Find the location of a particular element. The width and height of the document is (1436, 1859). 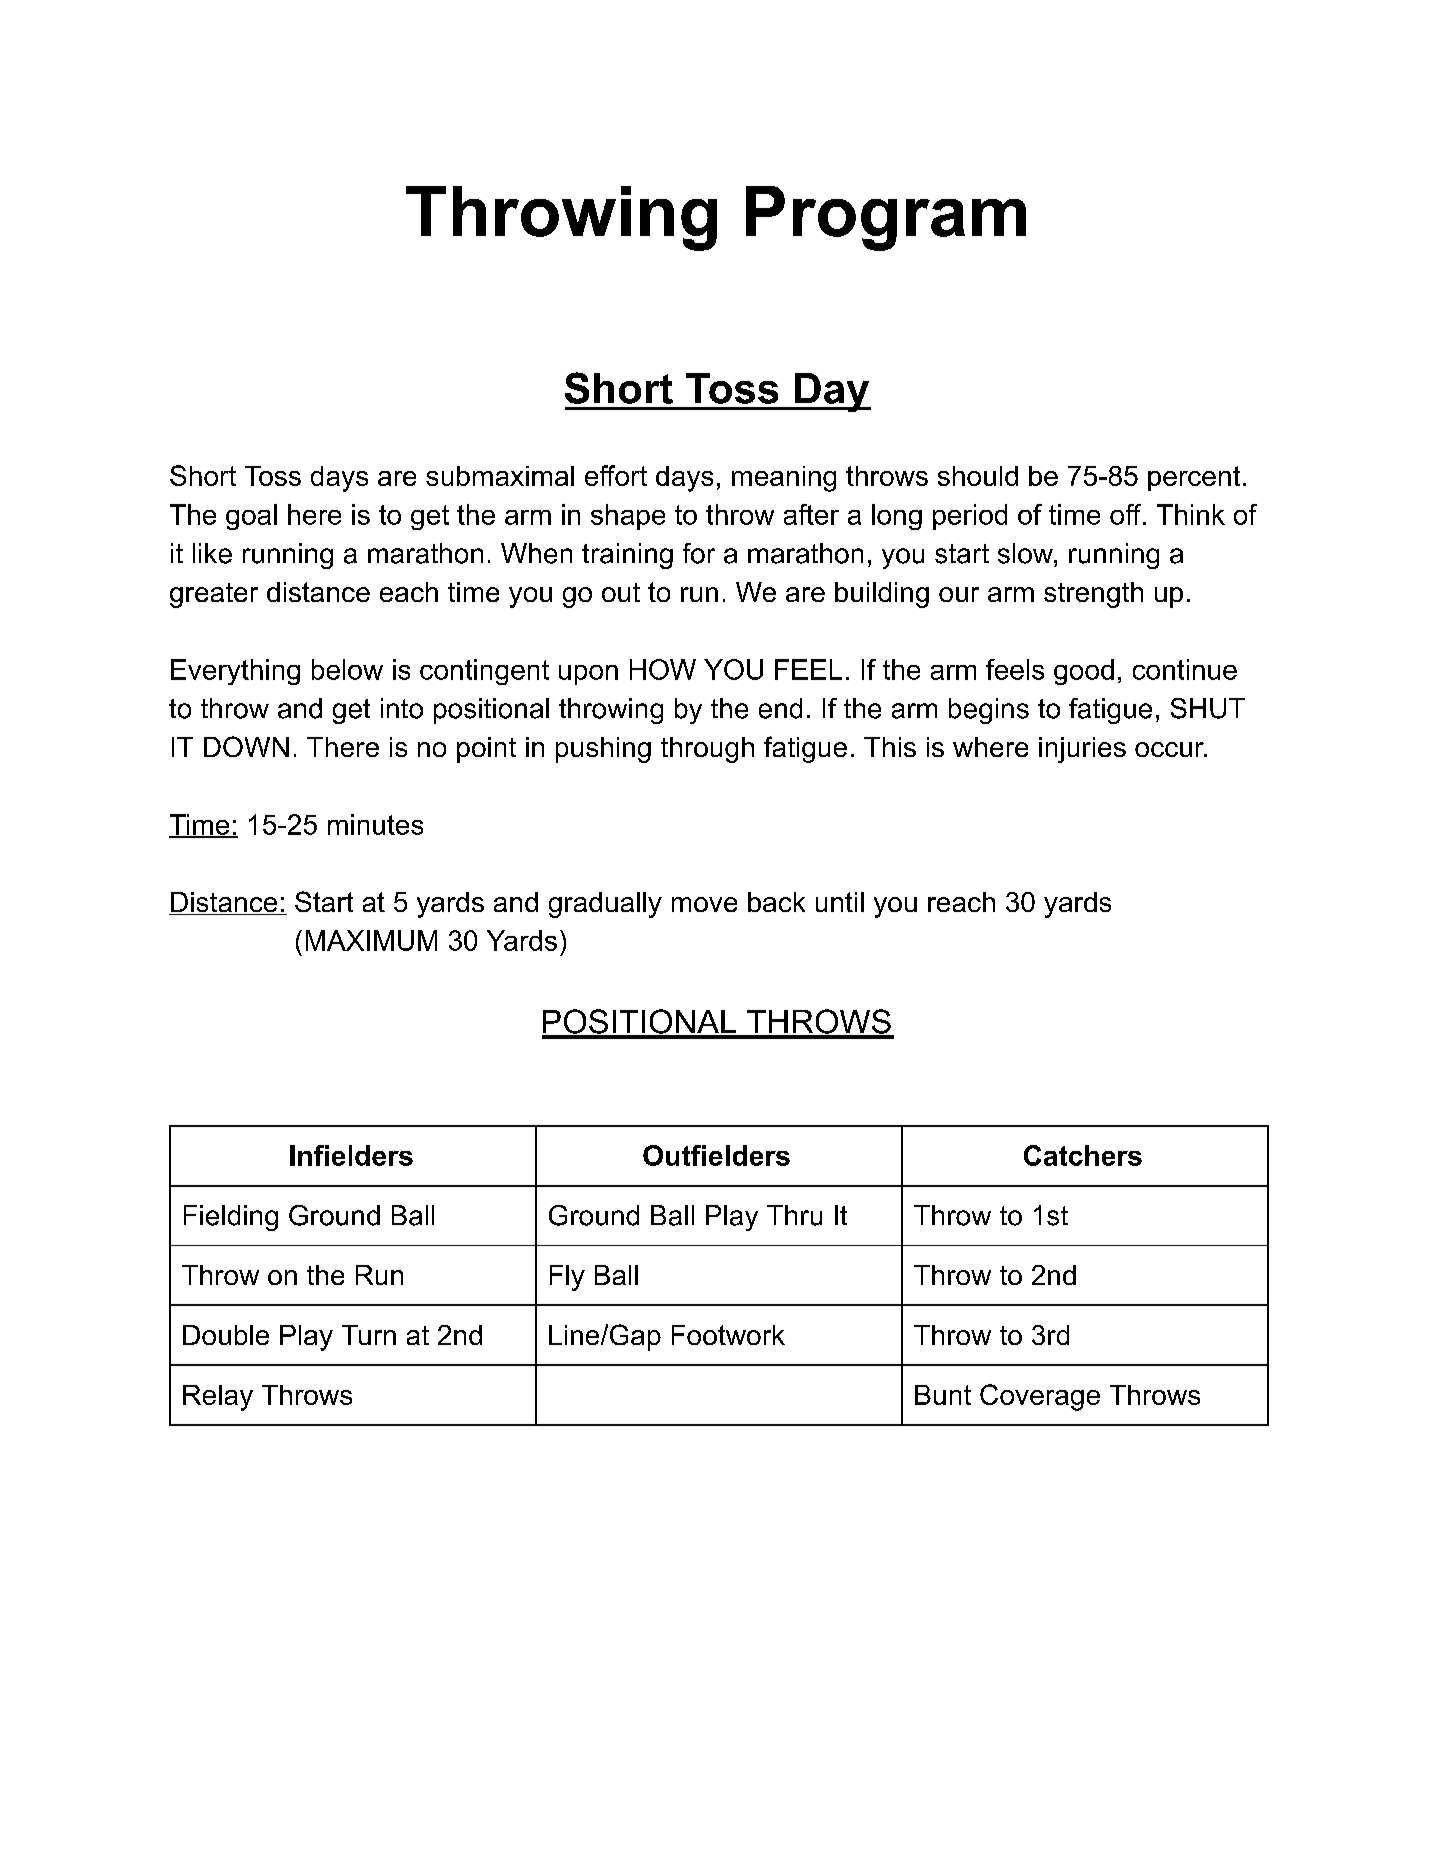

submaximal is located at coordinates (500, 476).
